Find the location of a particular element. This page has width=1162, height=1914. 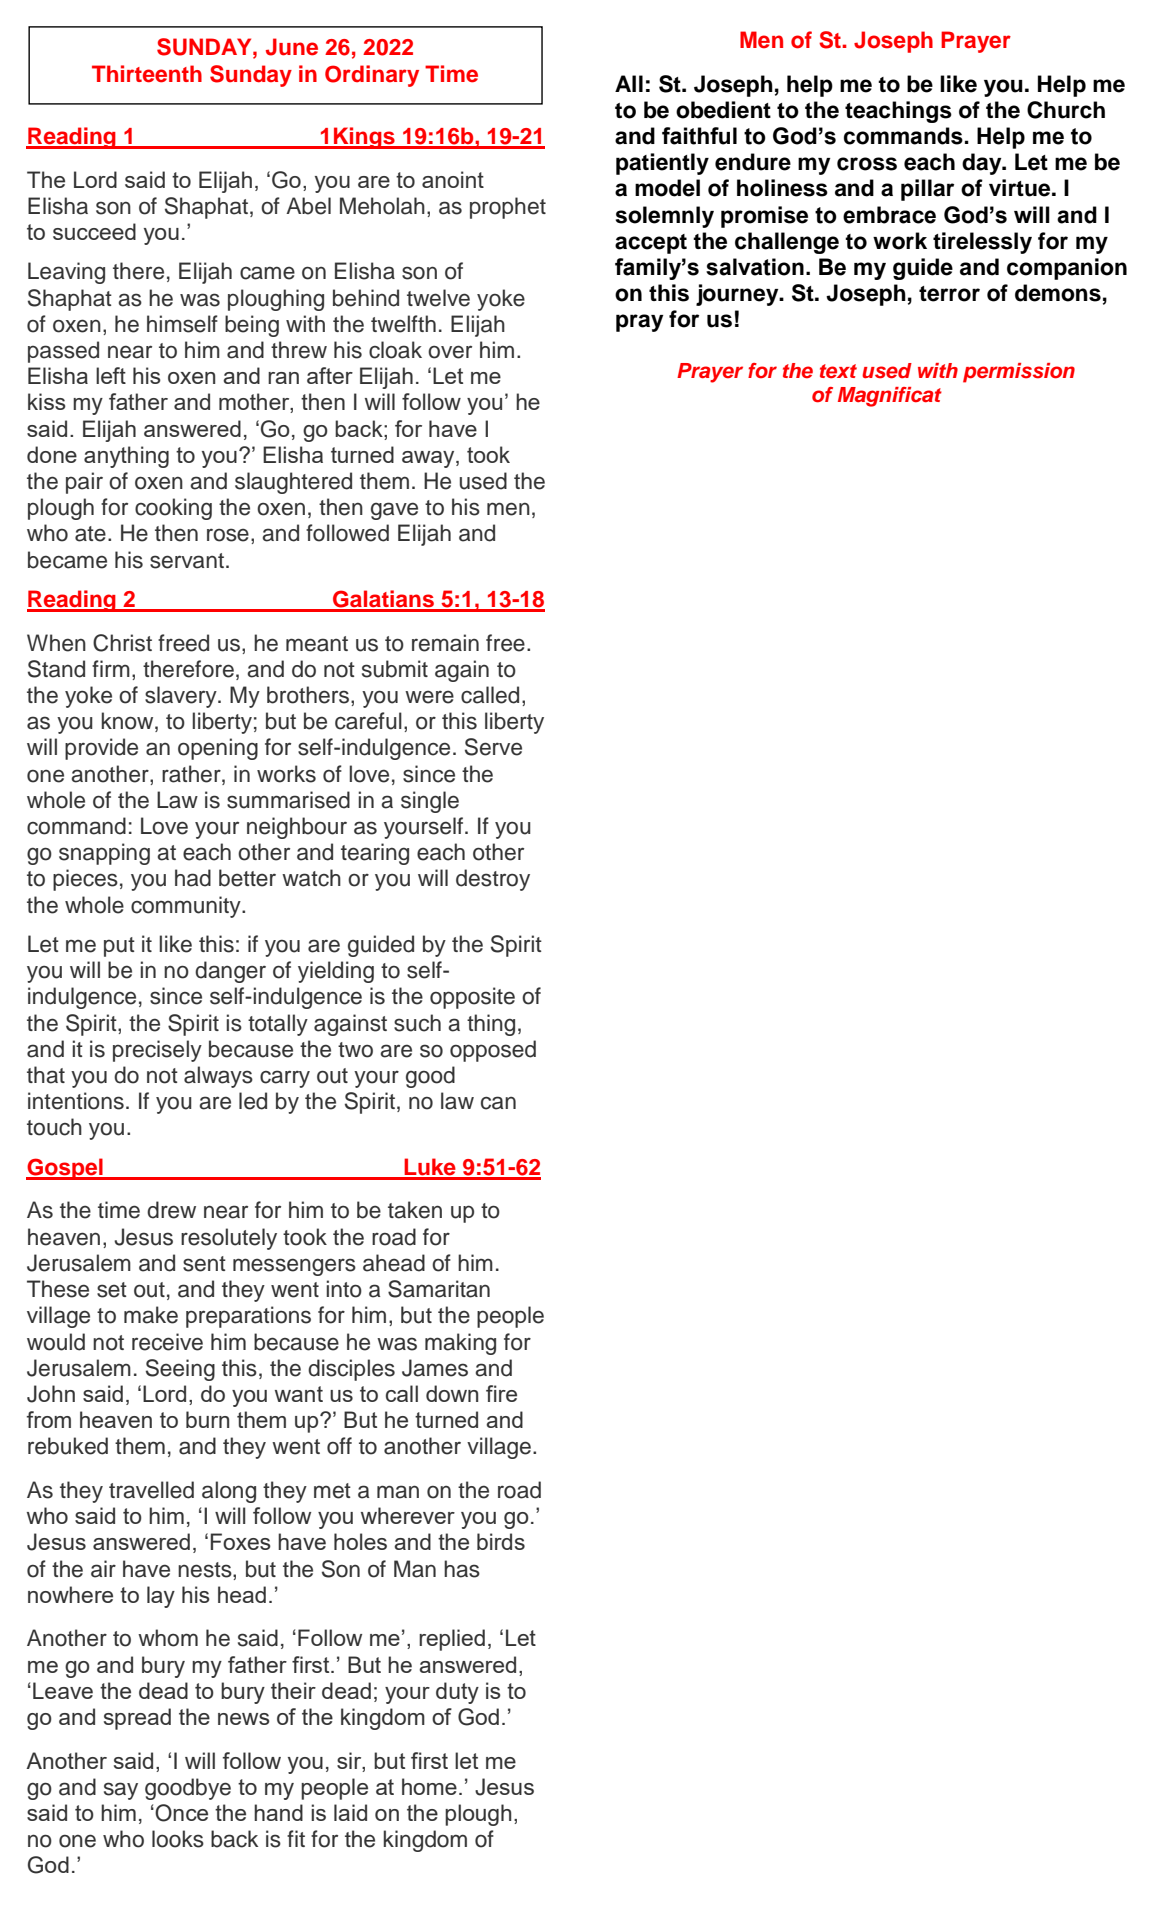

cooking is located at coordinates (173, 509).
